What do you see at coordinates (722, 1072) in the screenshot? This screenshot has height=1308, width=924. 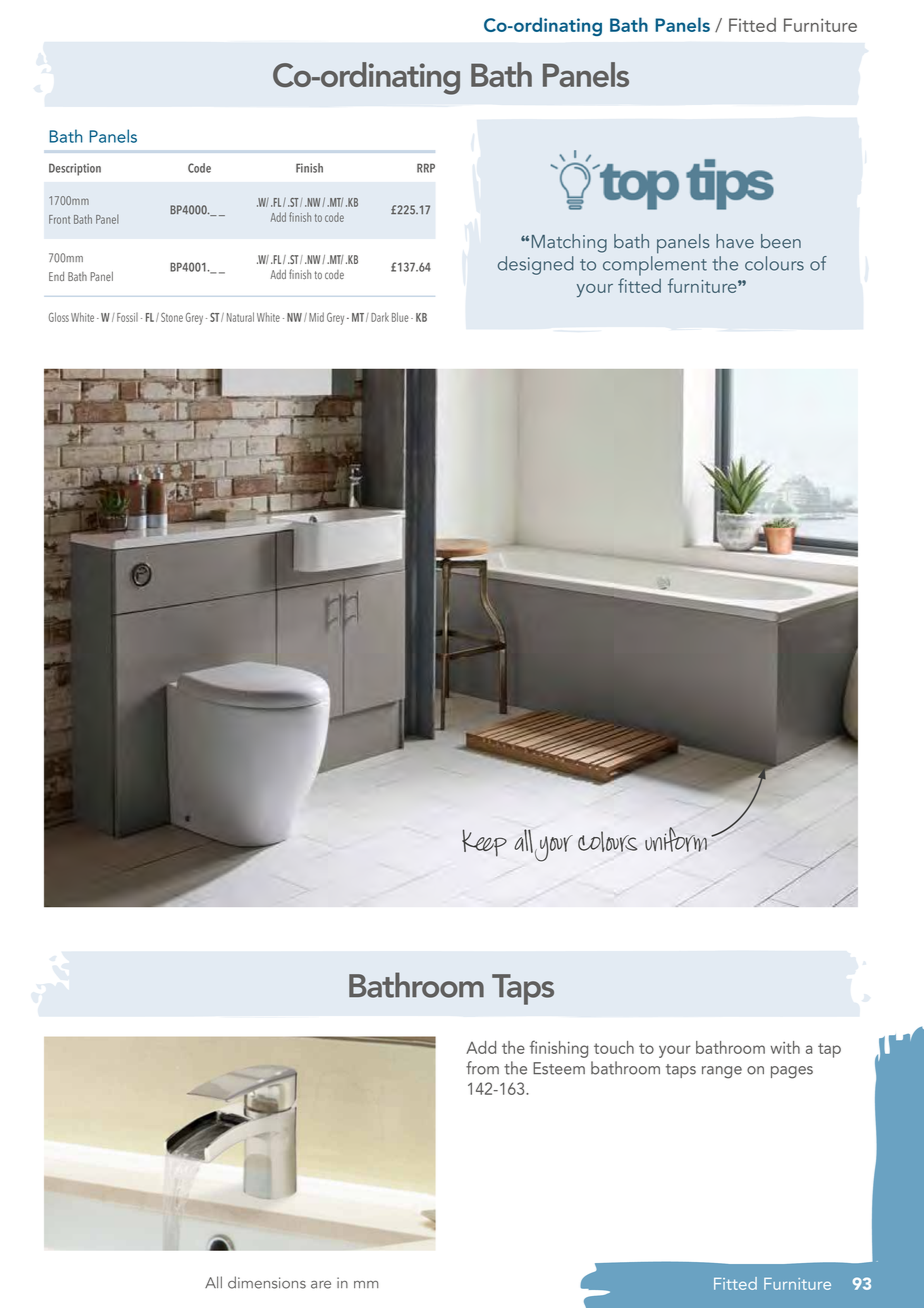 I see `range` at bounding box center [722, 1072].
